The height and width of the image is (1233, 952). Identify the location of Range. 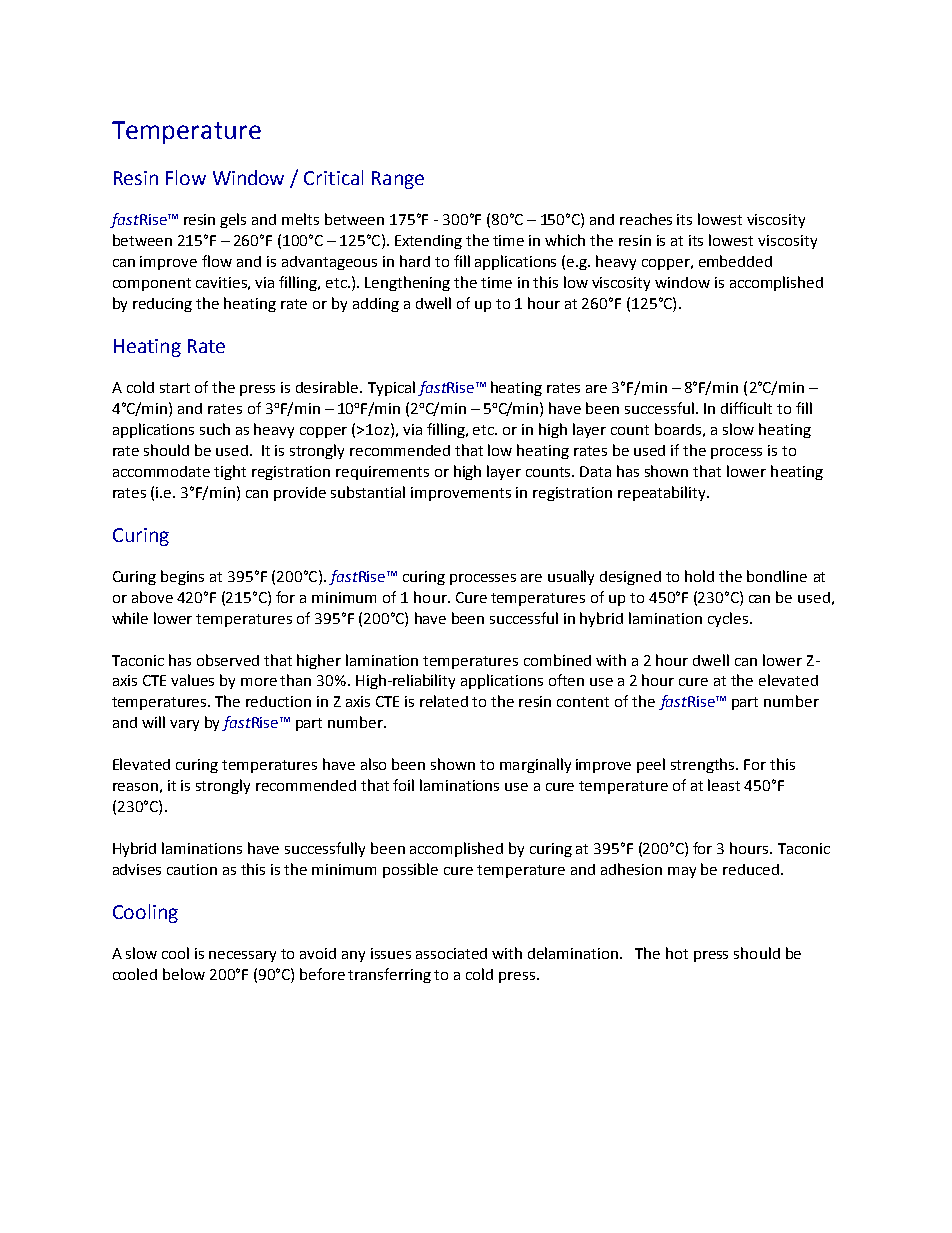
(398, 180).
